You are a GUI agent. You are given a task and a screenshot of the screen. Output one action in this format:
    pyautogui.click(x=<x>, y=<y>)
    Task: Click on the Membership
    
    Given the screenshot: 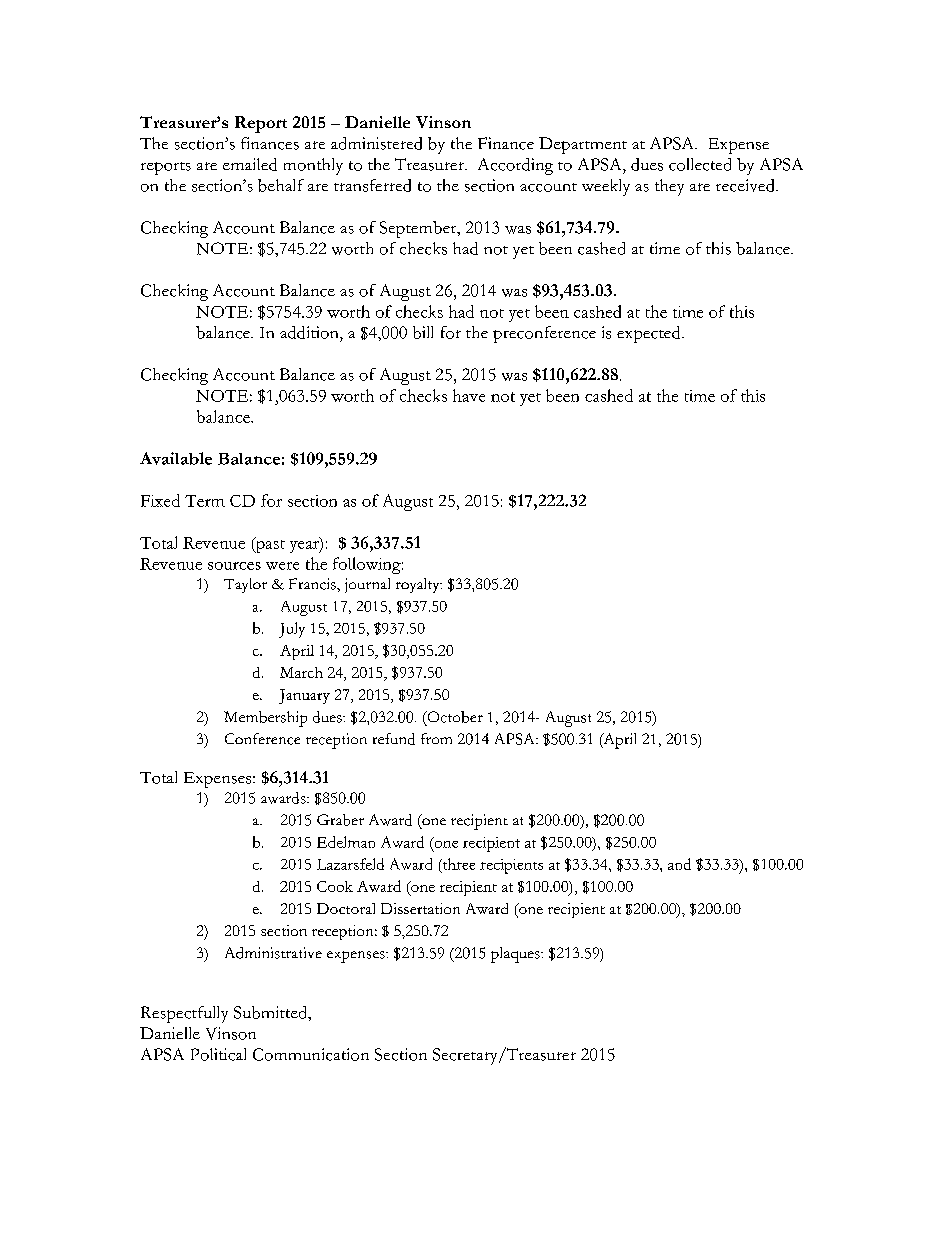 What is the action you would take?
    pyautogui.click(x=265, y=719)
